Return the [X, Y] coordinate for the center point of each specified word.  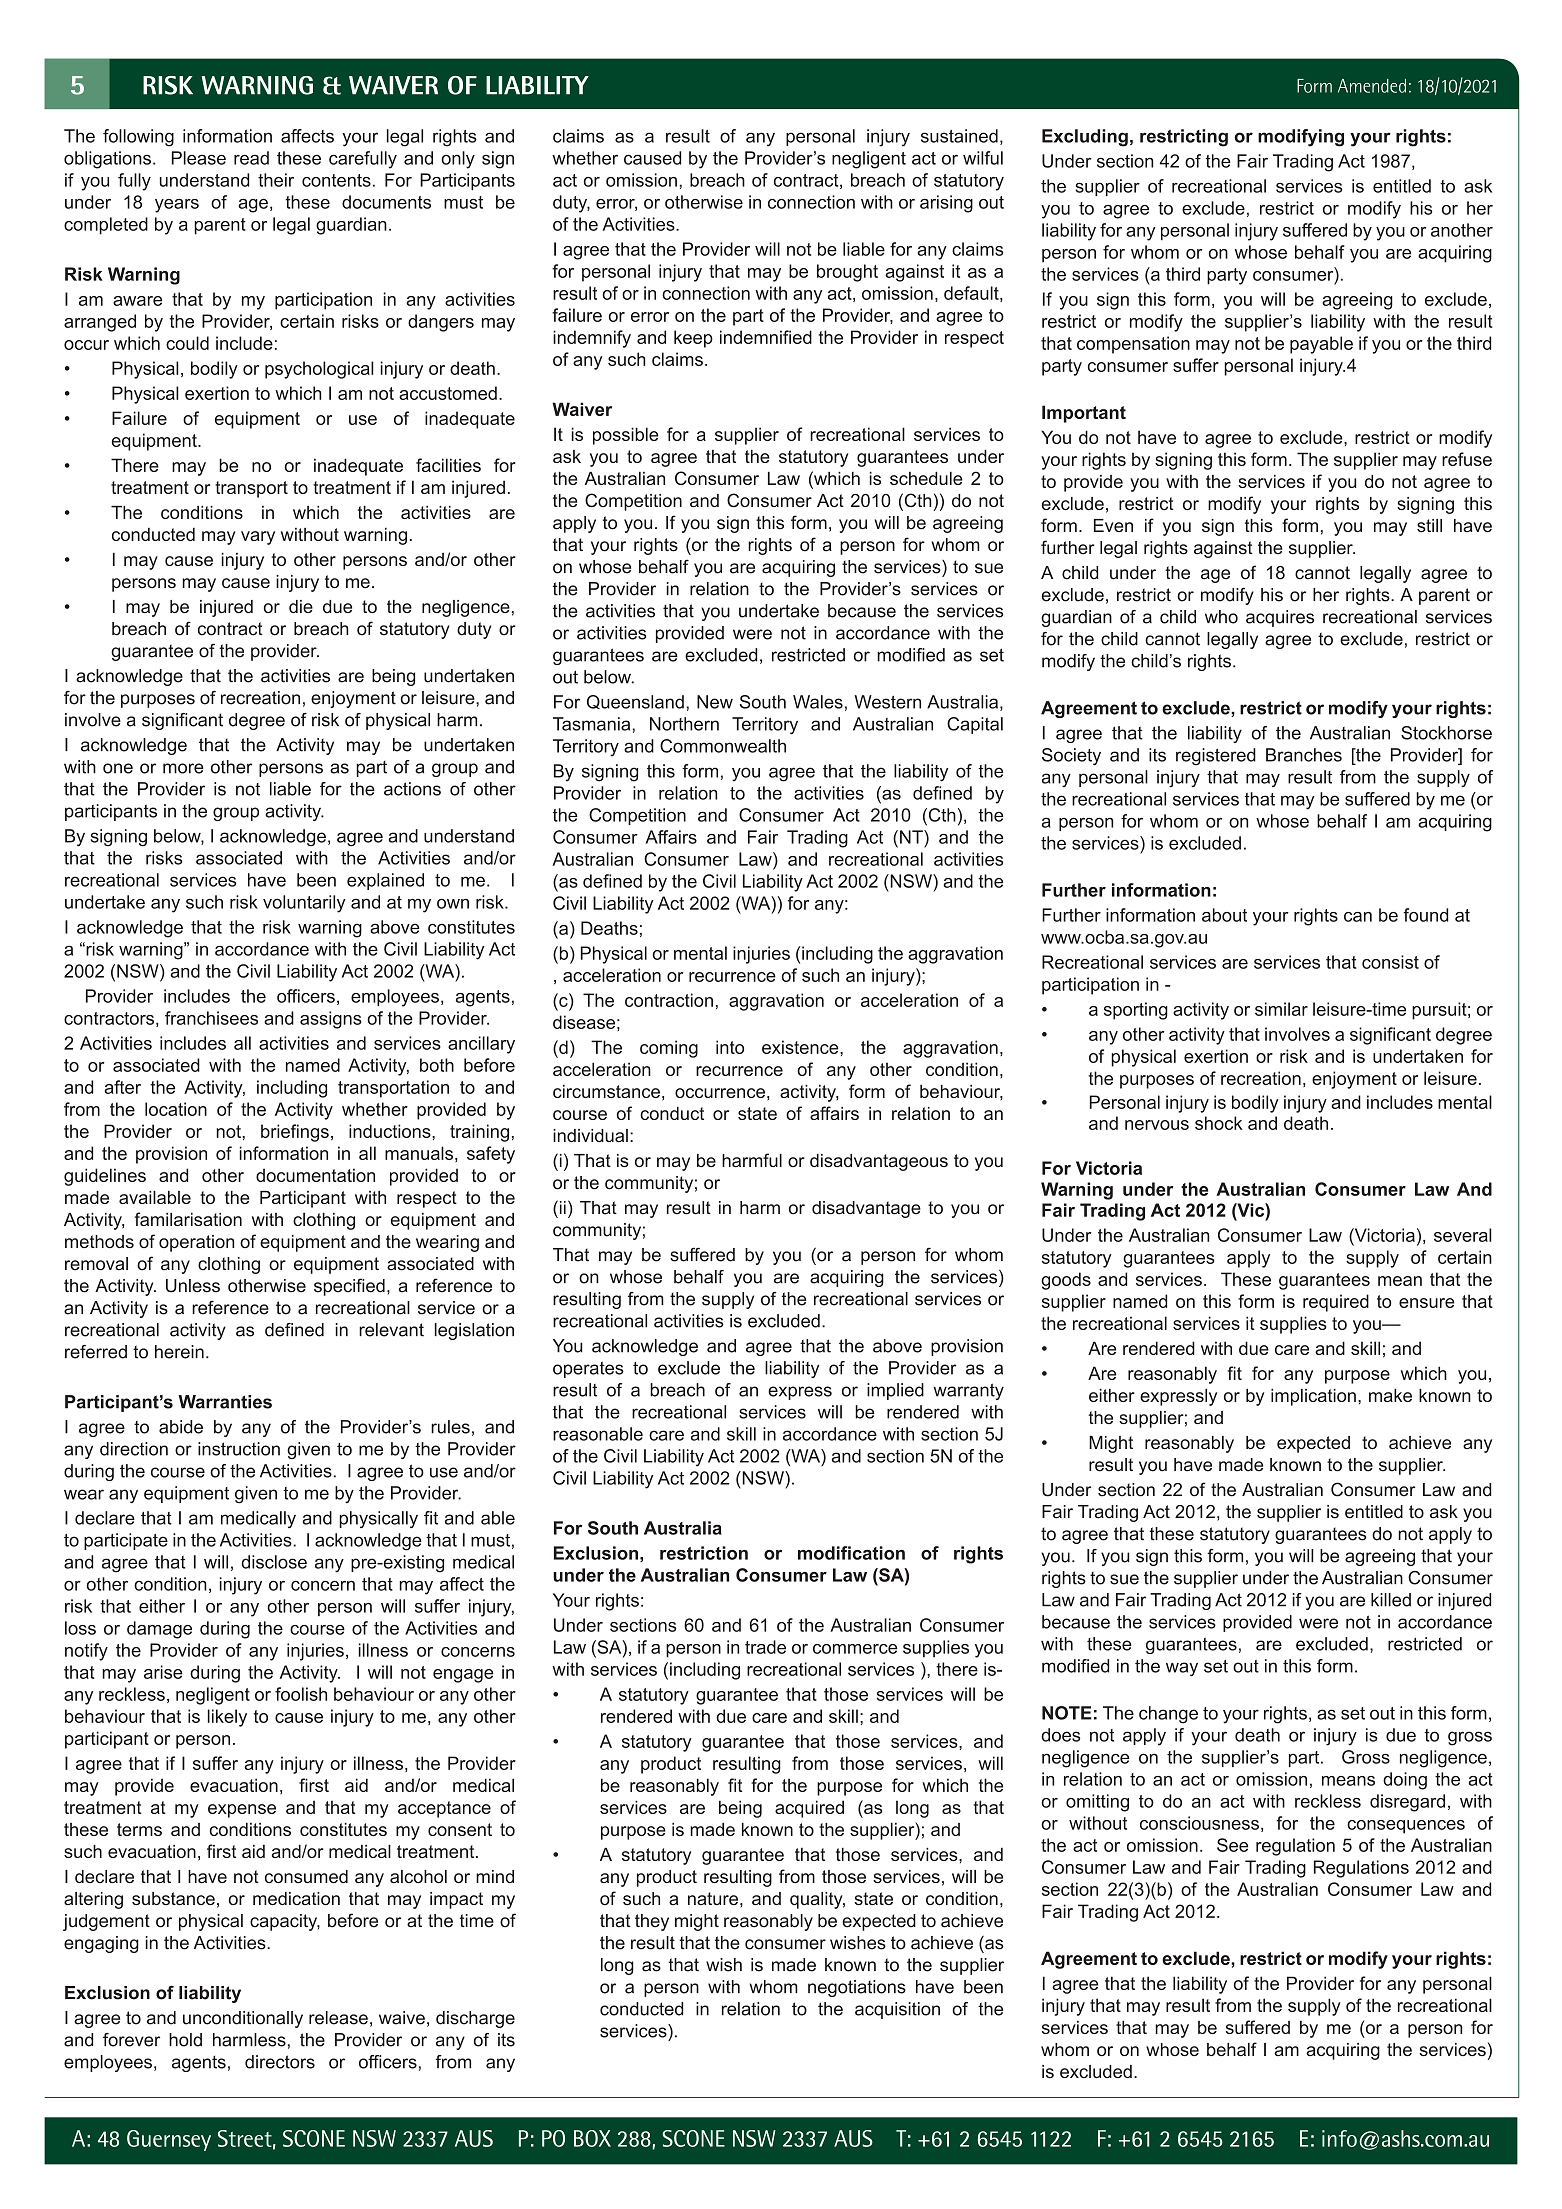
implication [1313, 1397]
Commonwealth [723, 746]
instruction [239, 1449]
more [183, 768]
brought [847, 273]
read [251, 158]
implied [895, 1391]
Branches [1304, 755]
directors [280, 2062]
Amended [1372, 86]
